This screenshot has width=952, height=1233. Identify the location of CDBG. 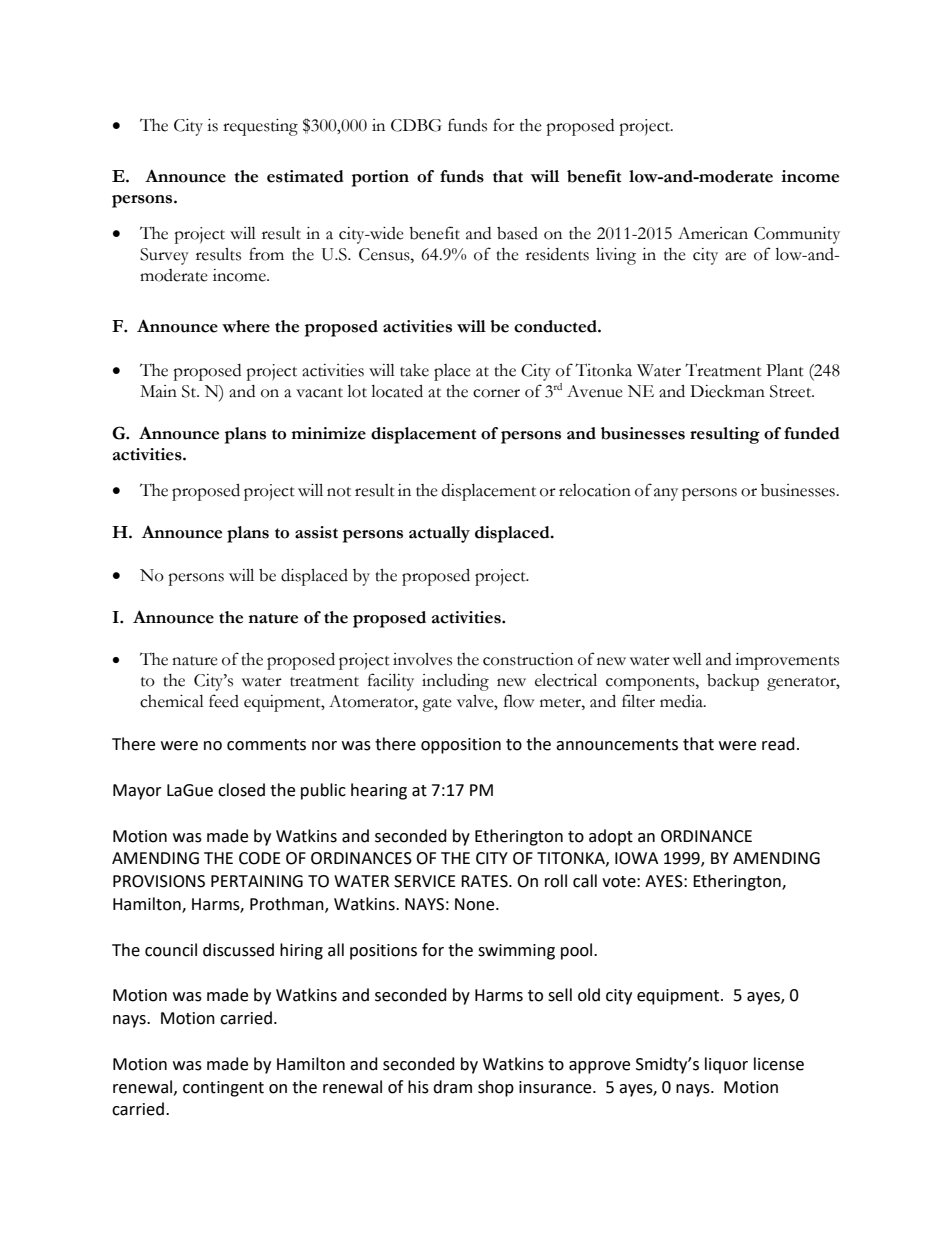
(416, 125).
